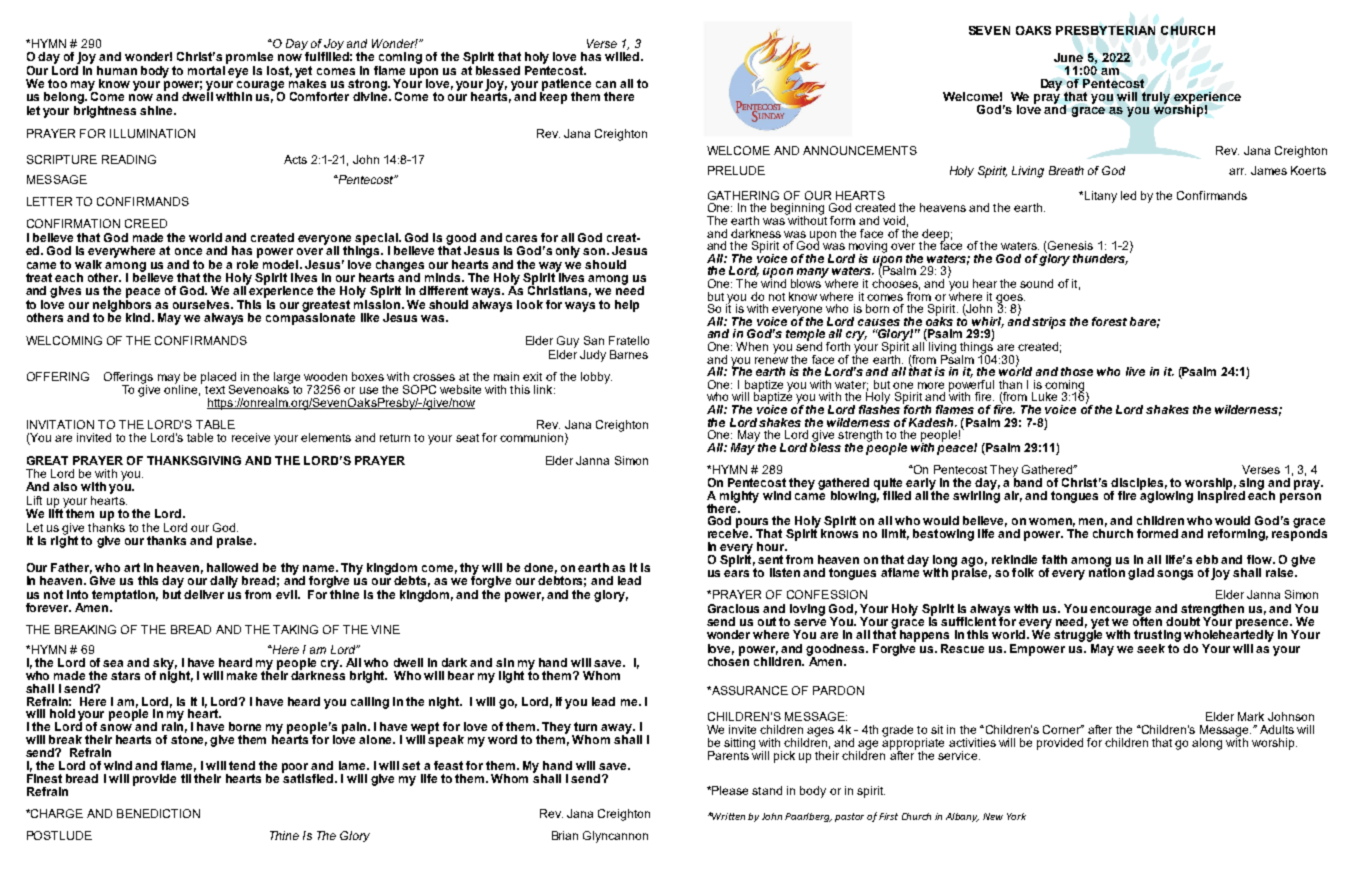 Image resolution: width=1372 pixels, height=887 pixels. Describe the element at coordinates (208, 69) in the screenshot. I see `mortal` at that location.
